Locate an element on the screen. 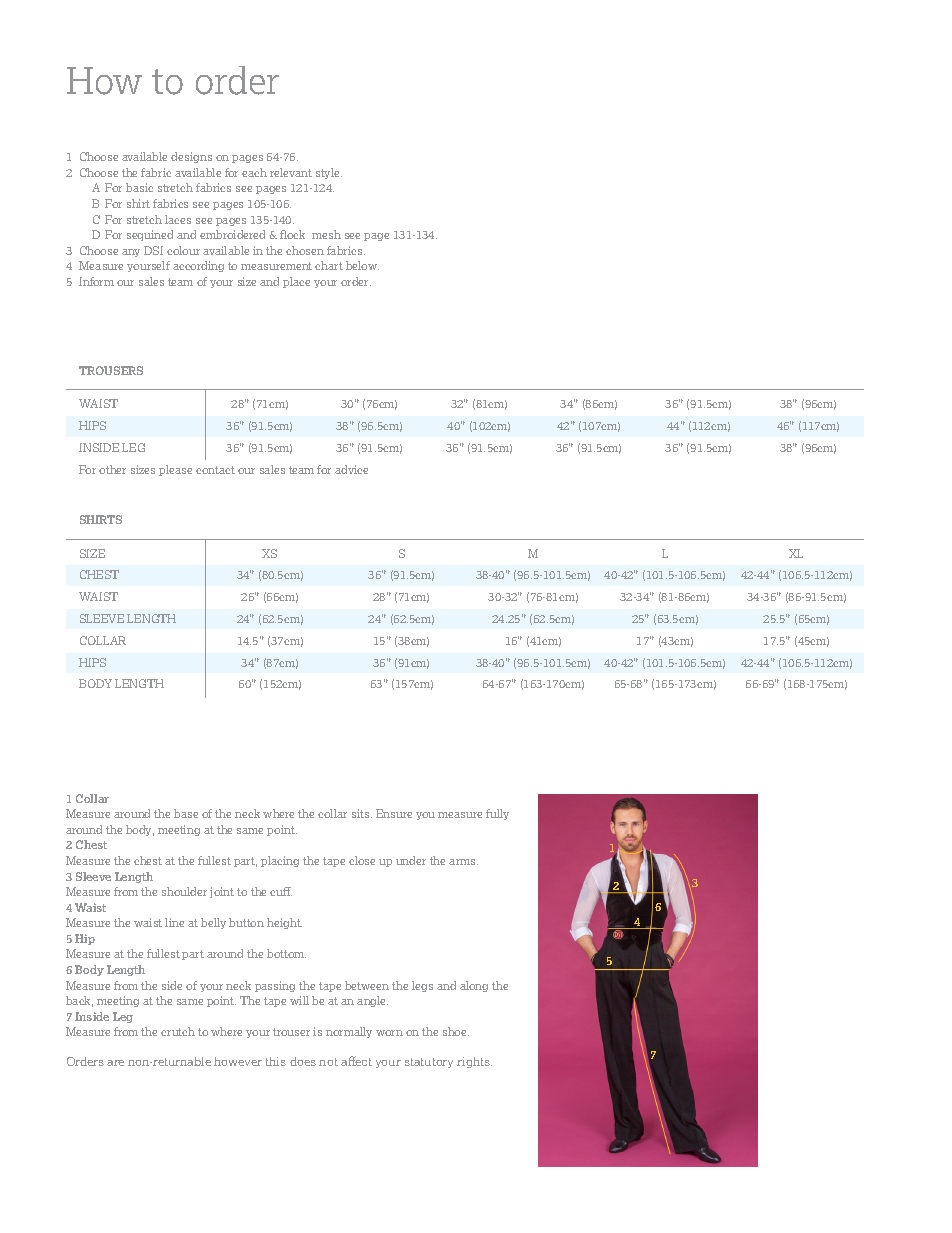 This screenshot has width=952, height=1233. base is located at coordinates (186, 813).
